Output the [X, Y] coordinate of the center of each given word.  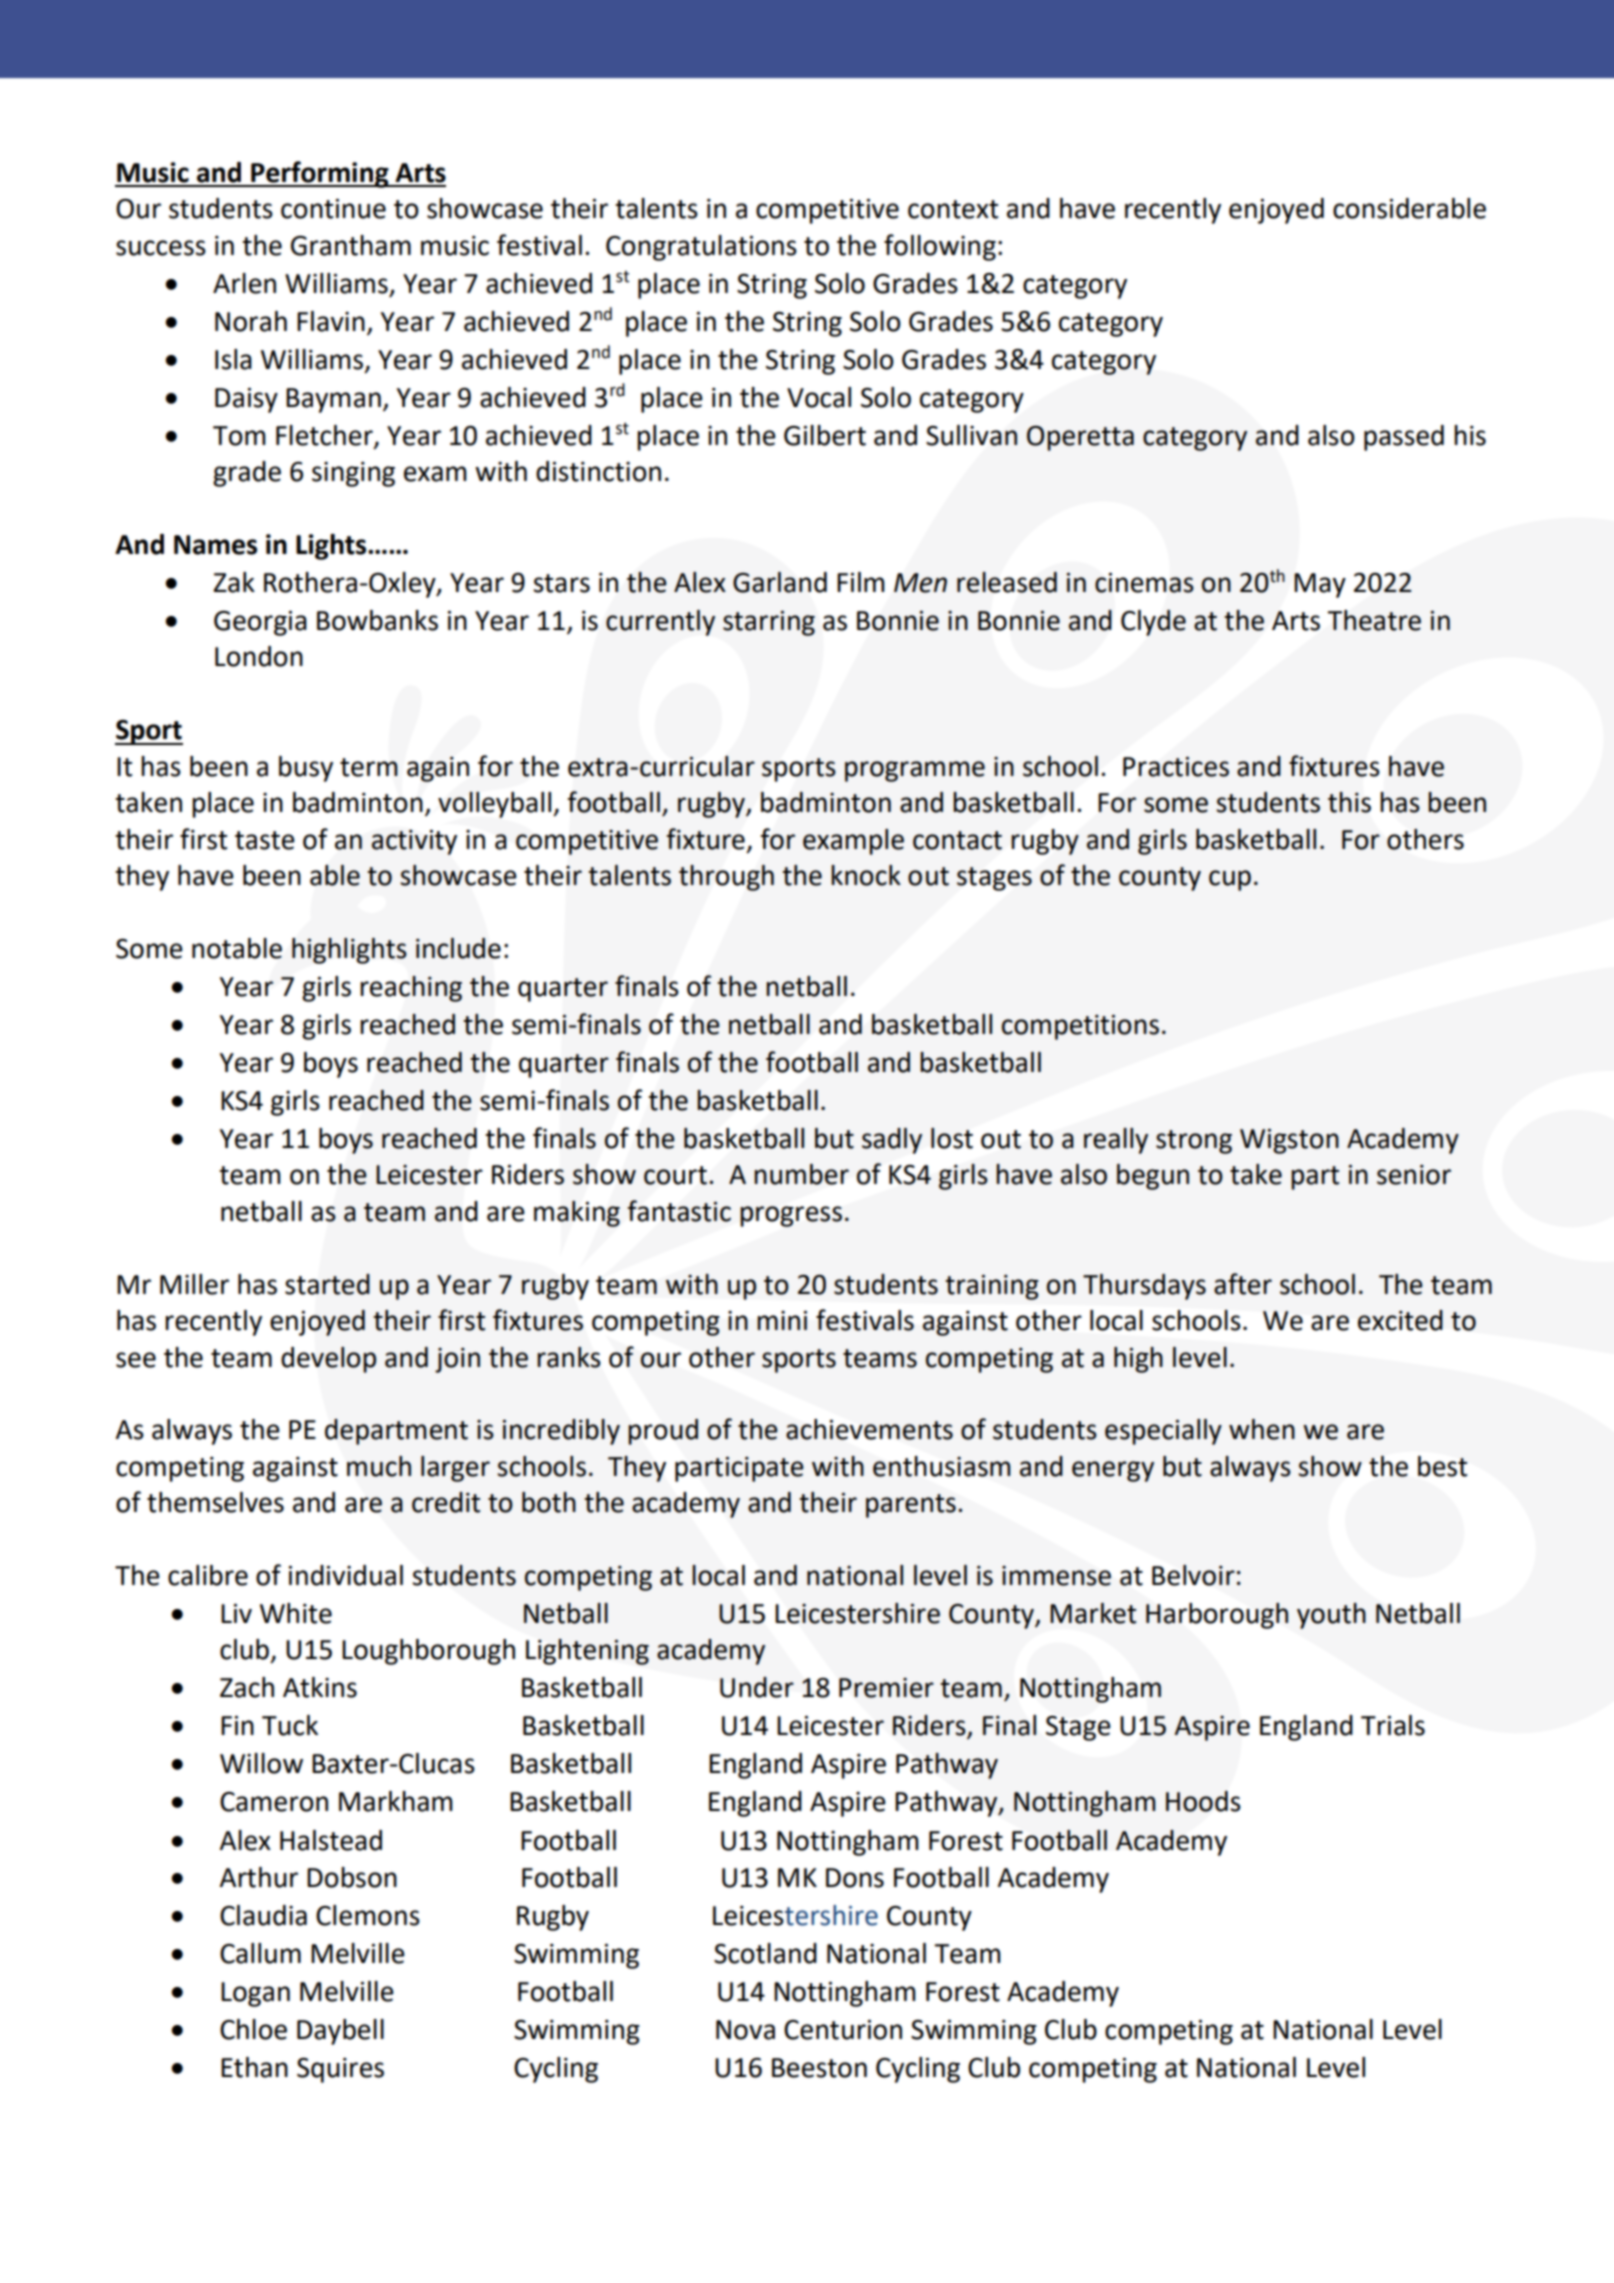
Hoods [1203, 1801]
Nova [745, 2030]
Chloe [253, 2029]
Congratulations [701, 248]
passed [1404, 438]
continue [333, 209]
